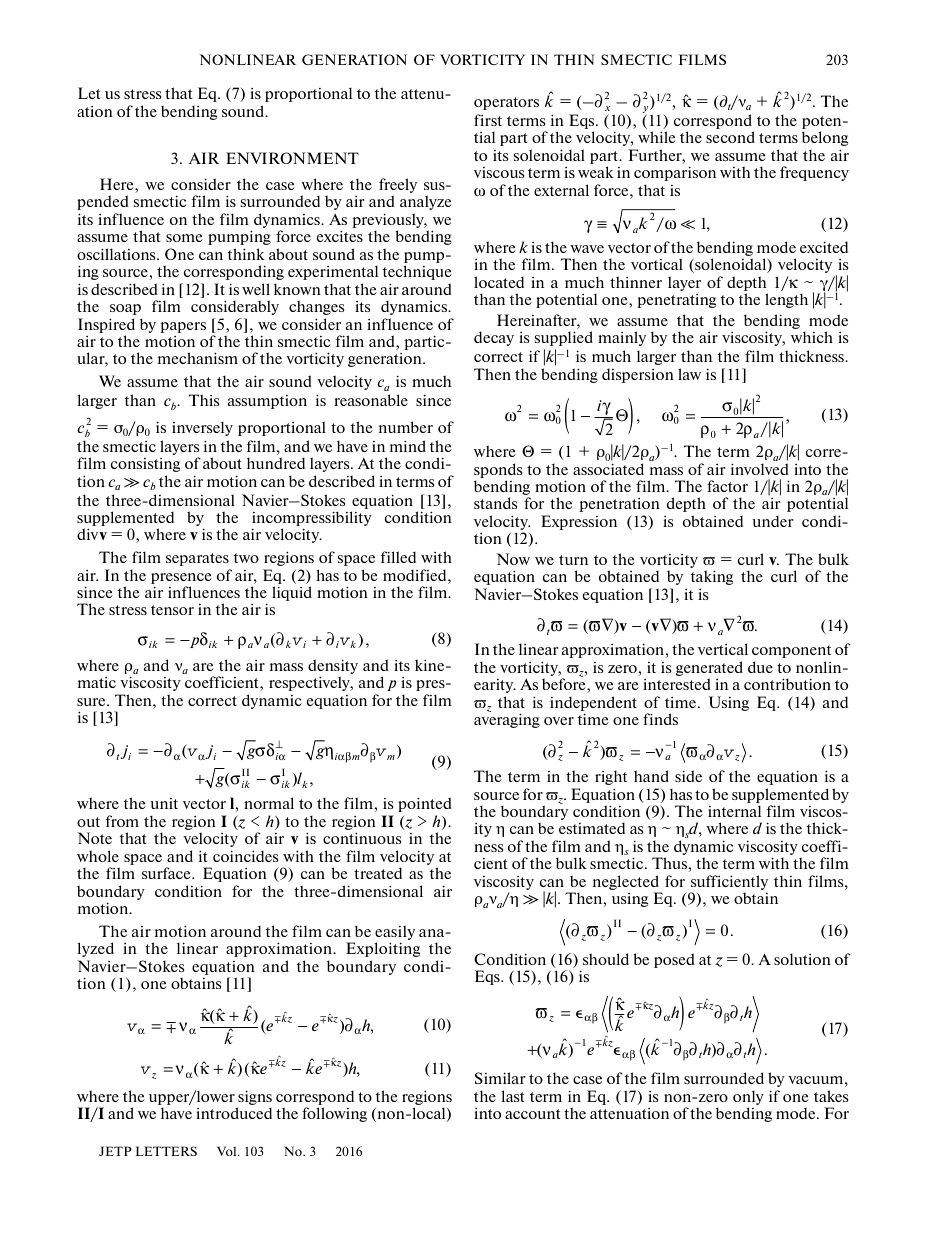  What do you see at coordinates (172, 610) in the document?
I see `tensor` at bounding box center [172, 610].
